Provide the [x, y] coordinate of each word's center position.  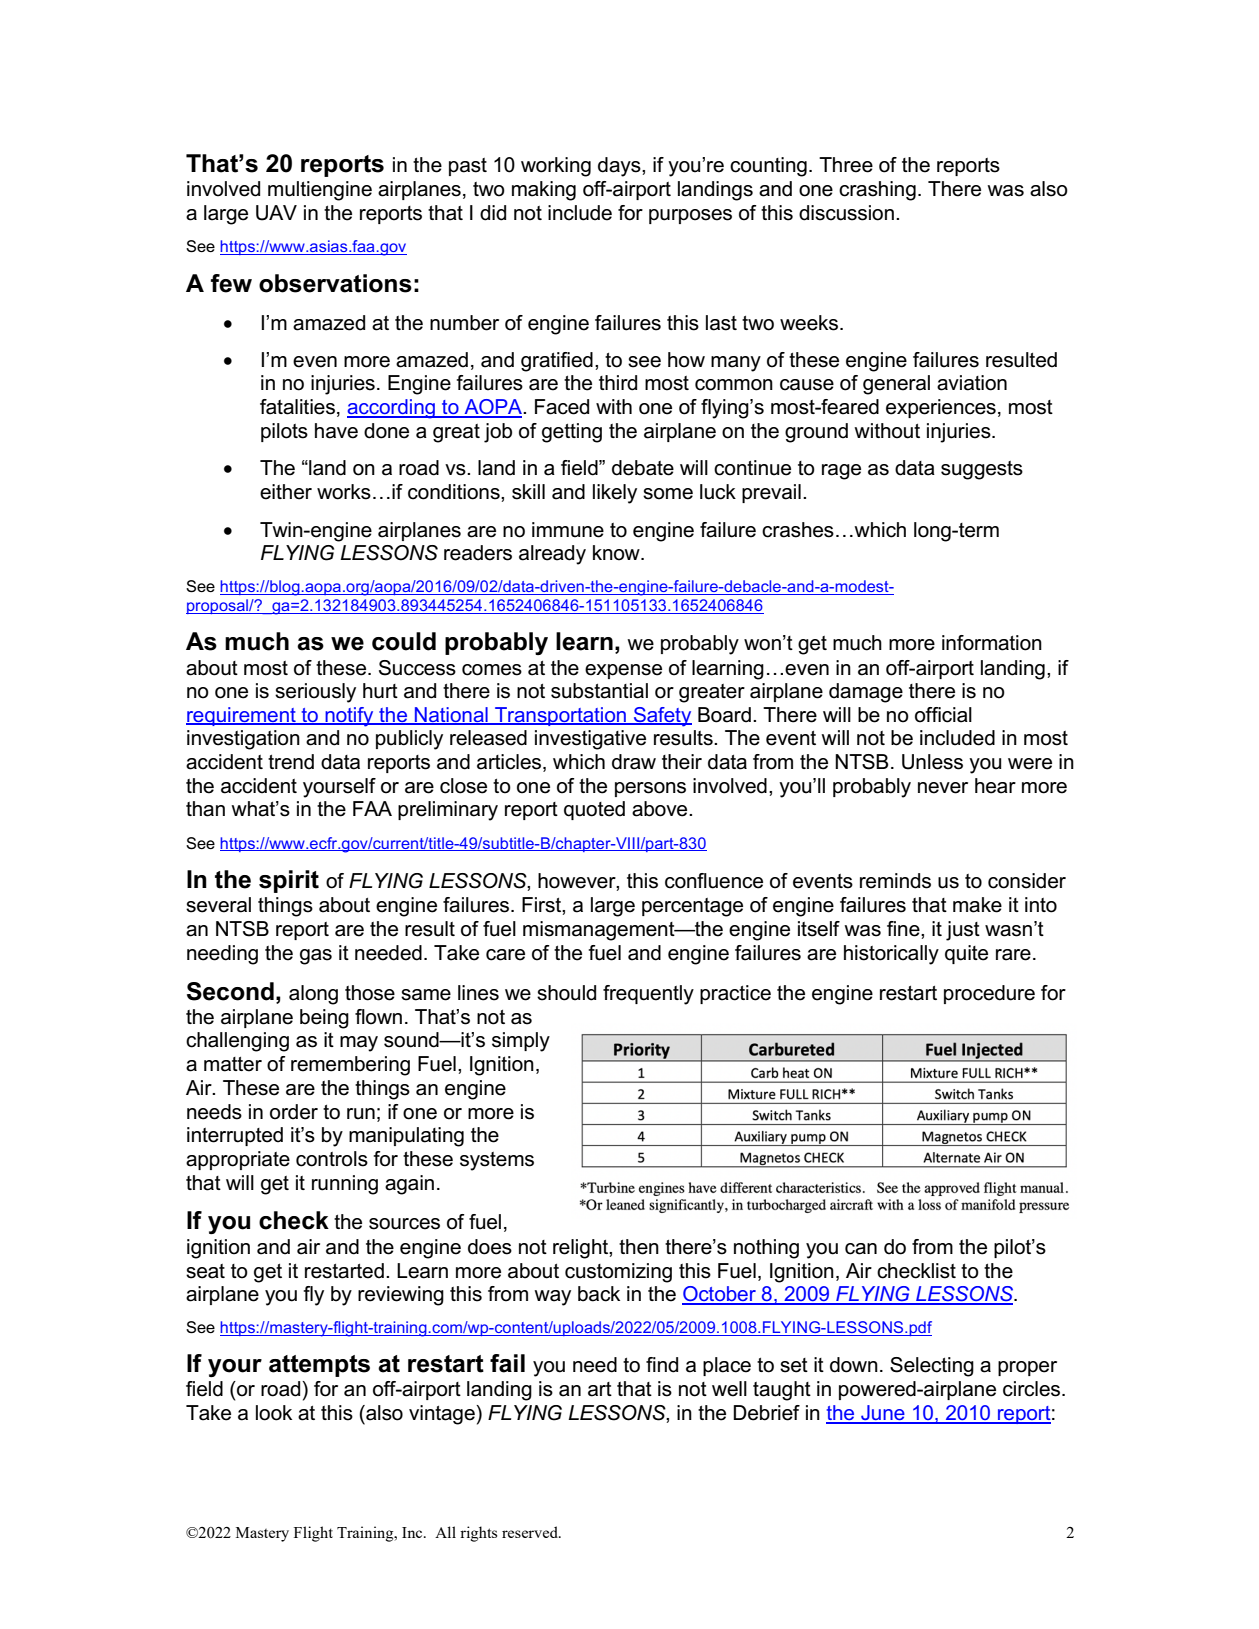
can [861, 1249]
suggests [982, 470]
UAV [276, 213]
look [274, 1413]
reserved [531, 1532]
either [286, 492]
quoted [594, 810]
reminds [895, 881]
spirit [289, 881]
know [617, 553]
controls [332, 1159]
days [620, 167]
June [883, 1414]
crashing [877, 191]
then [639, 1247]
